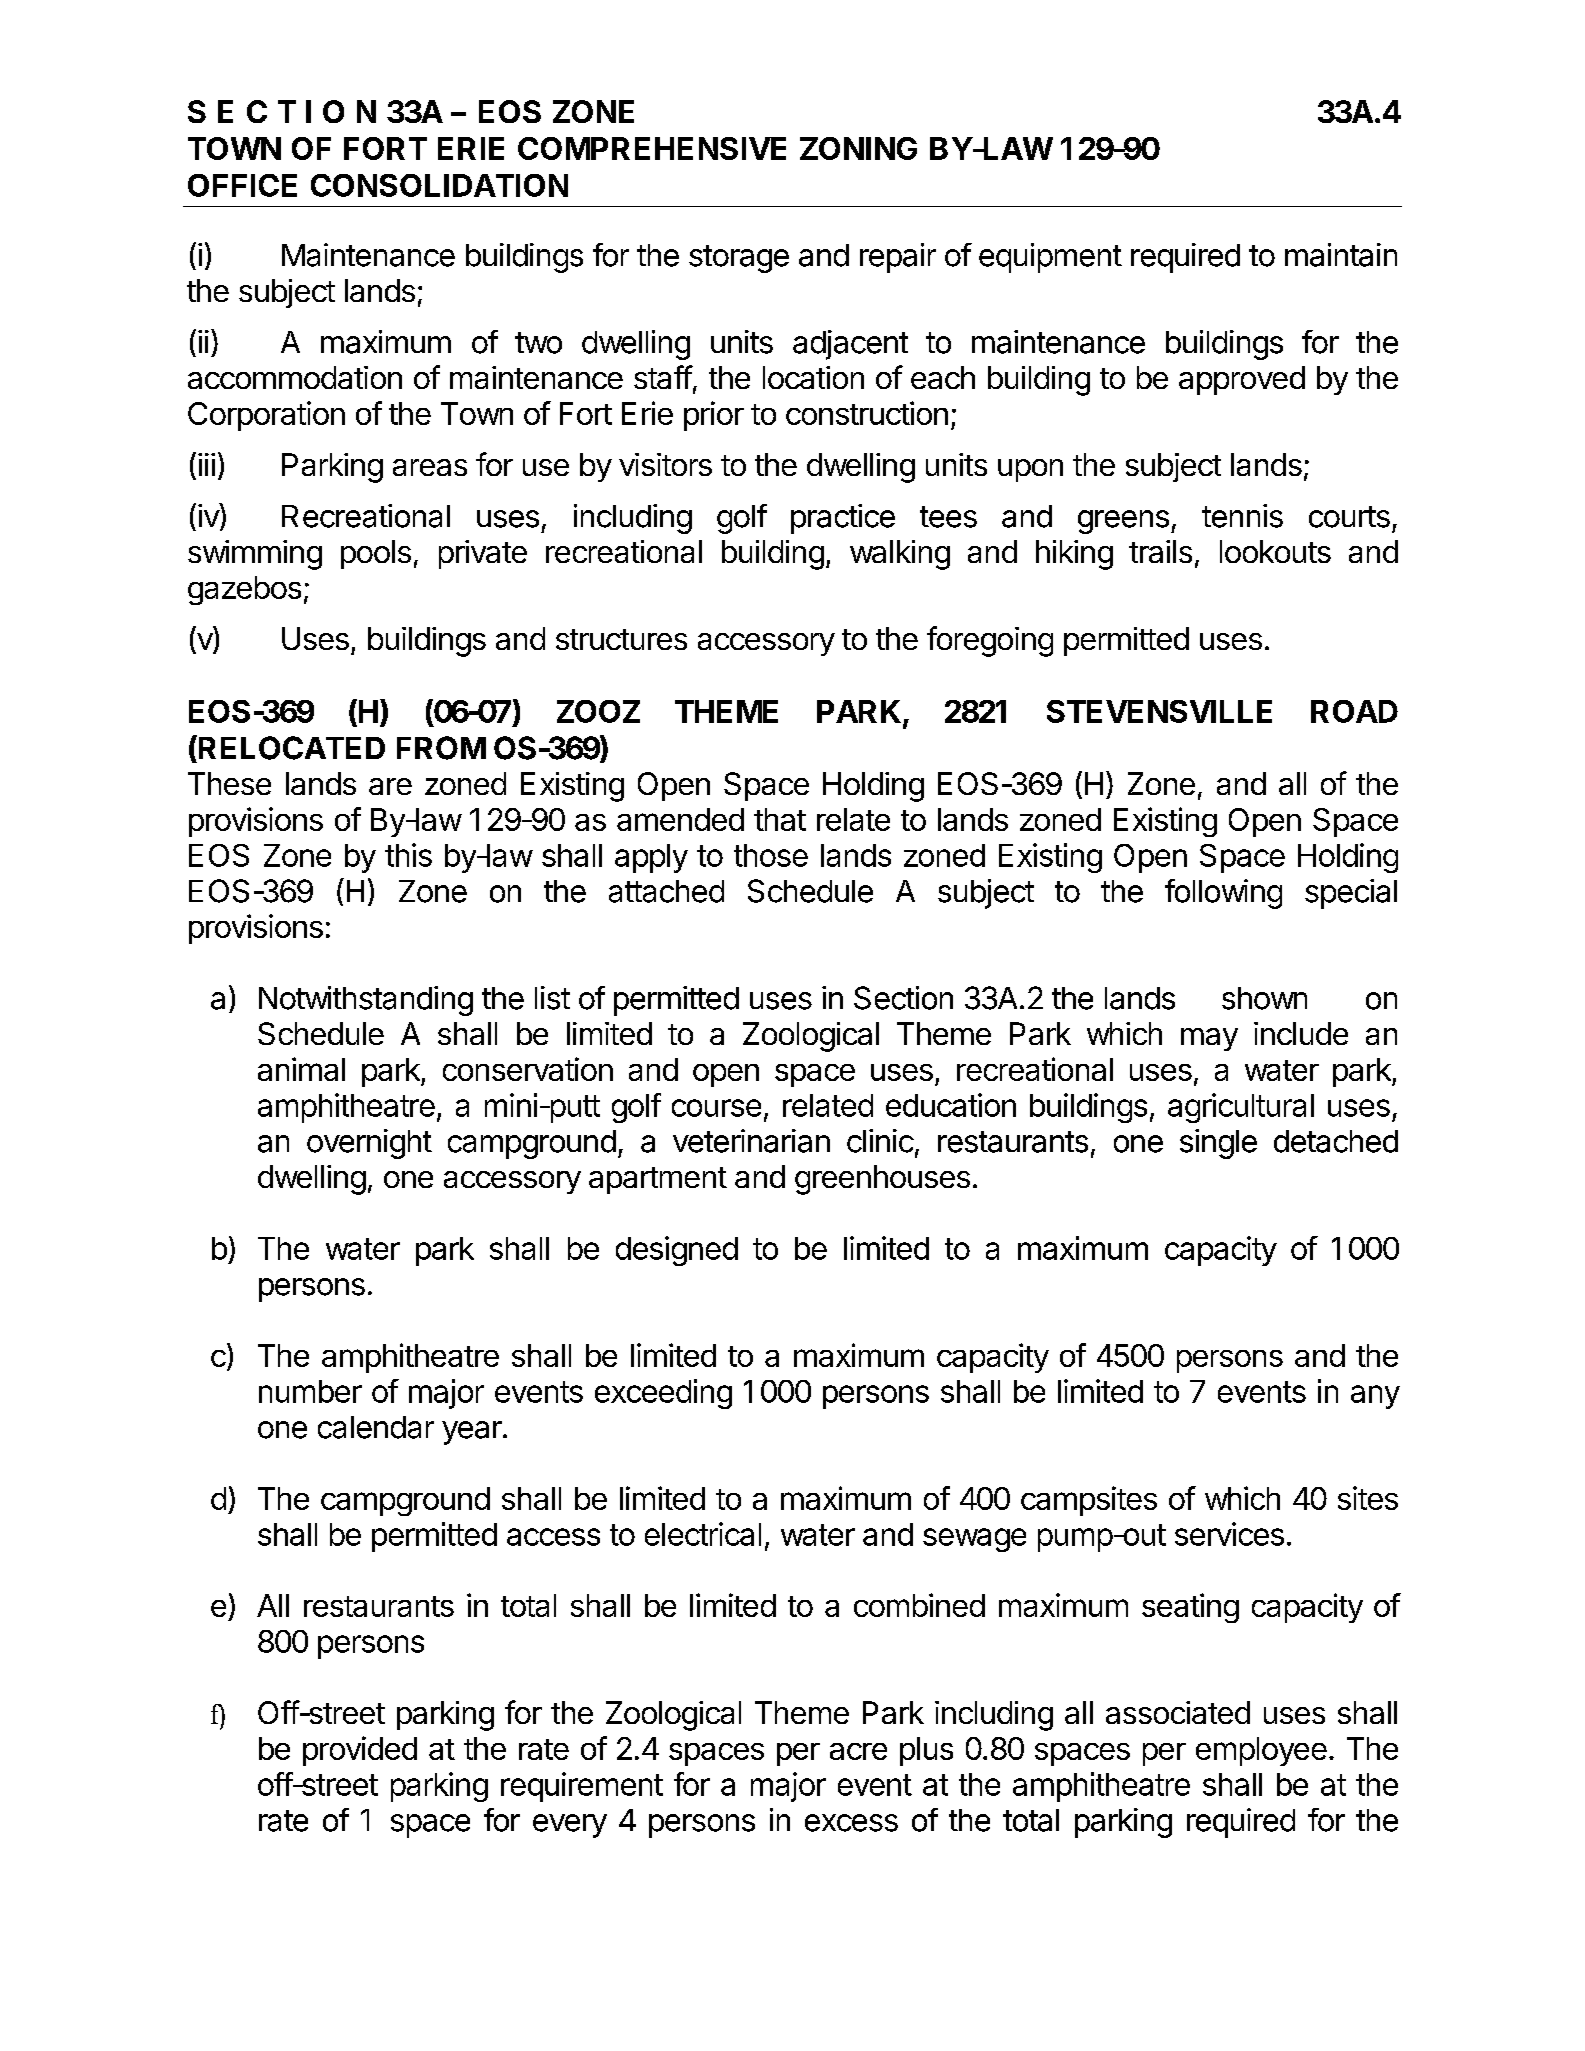 This document has height=2051, width=1585. What do you see at coordinates (376, 554) in the document?
I see `pools` at bounding box center [376, 554].
